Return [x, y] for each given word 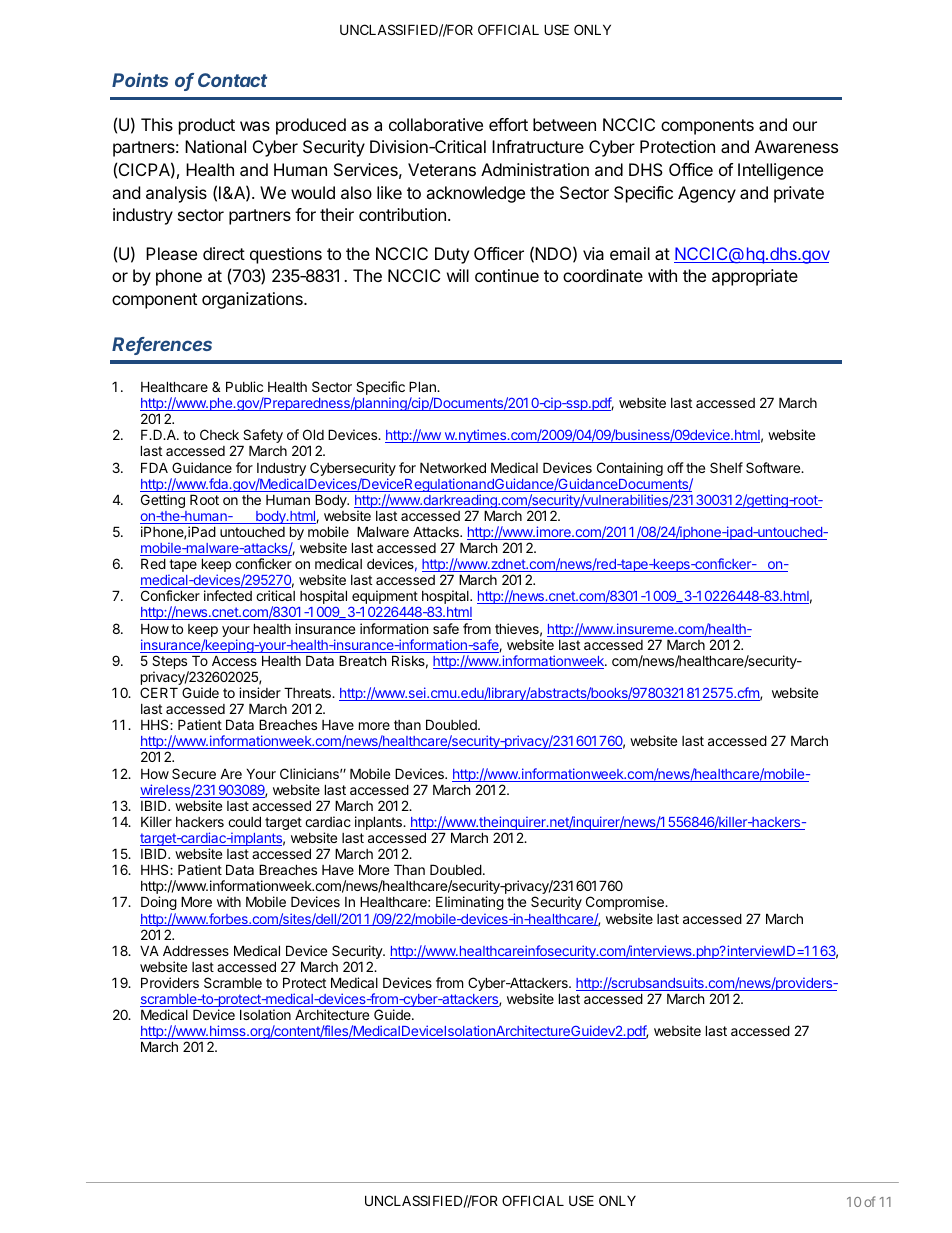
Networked [453, 467]
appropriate [755, 277]
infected [228, 595]
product [207, 126]
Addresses [196, 950]
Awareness [796, 146]
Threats [308, 692]
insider [260, 692]
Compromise [626, 903]
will [458, 275]
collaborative [436, 124]
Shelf [726, 467]
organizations [253, 300]
